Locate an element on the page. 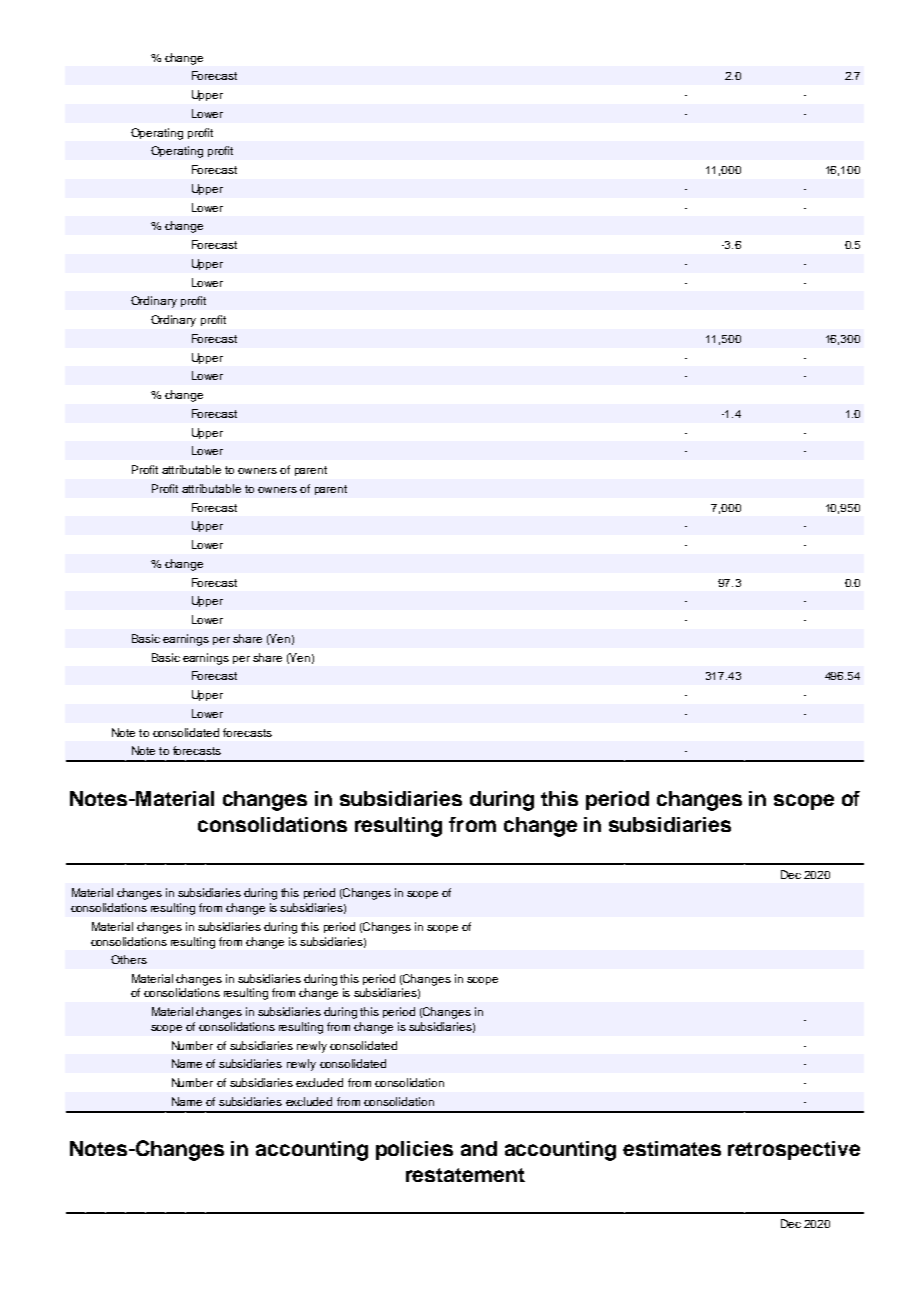 The width and height of the page is (924, 1308). Others is located at coordinates (129, 959).
